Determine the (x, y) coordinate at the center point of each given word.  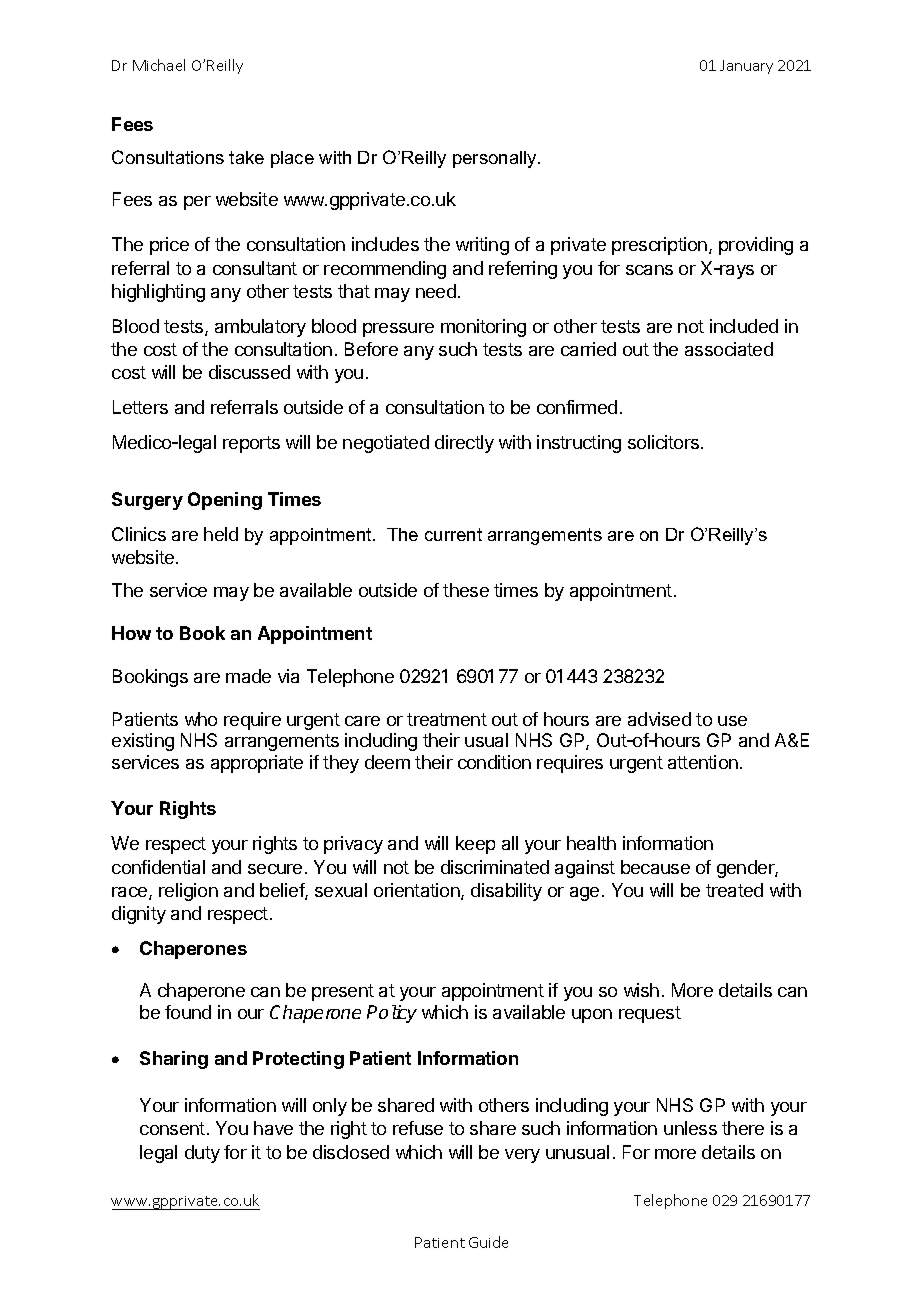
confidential (158, 867)
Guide (488, 1242)
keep (475, 845)
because (655, 867)
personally (496, 159)
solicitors (665, 442)
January (746, 67)
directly (464, 444)
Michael (159, 65)
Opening (225, 501)
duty (202, 1154)
